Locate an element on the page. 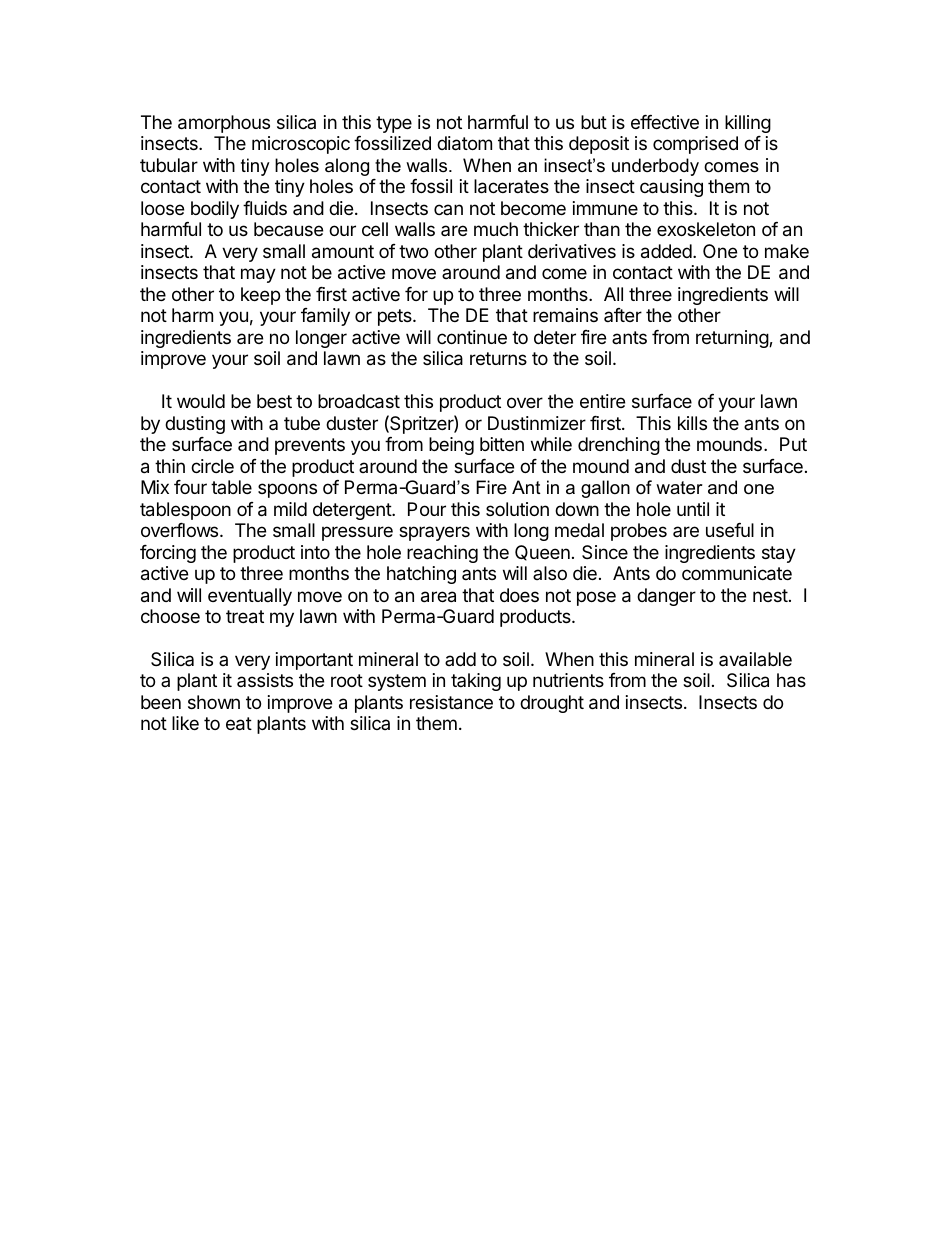 This image has height=1233, width=952. amorphous is located at coordinates (224, 124).
